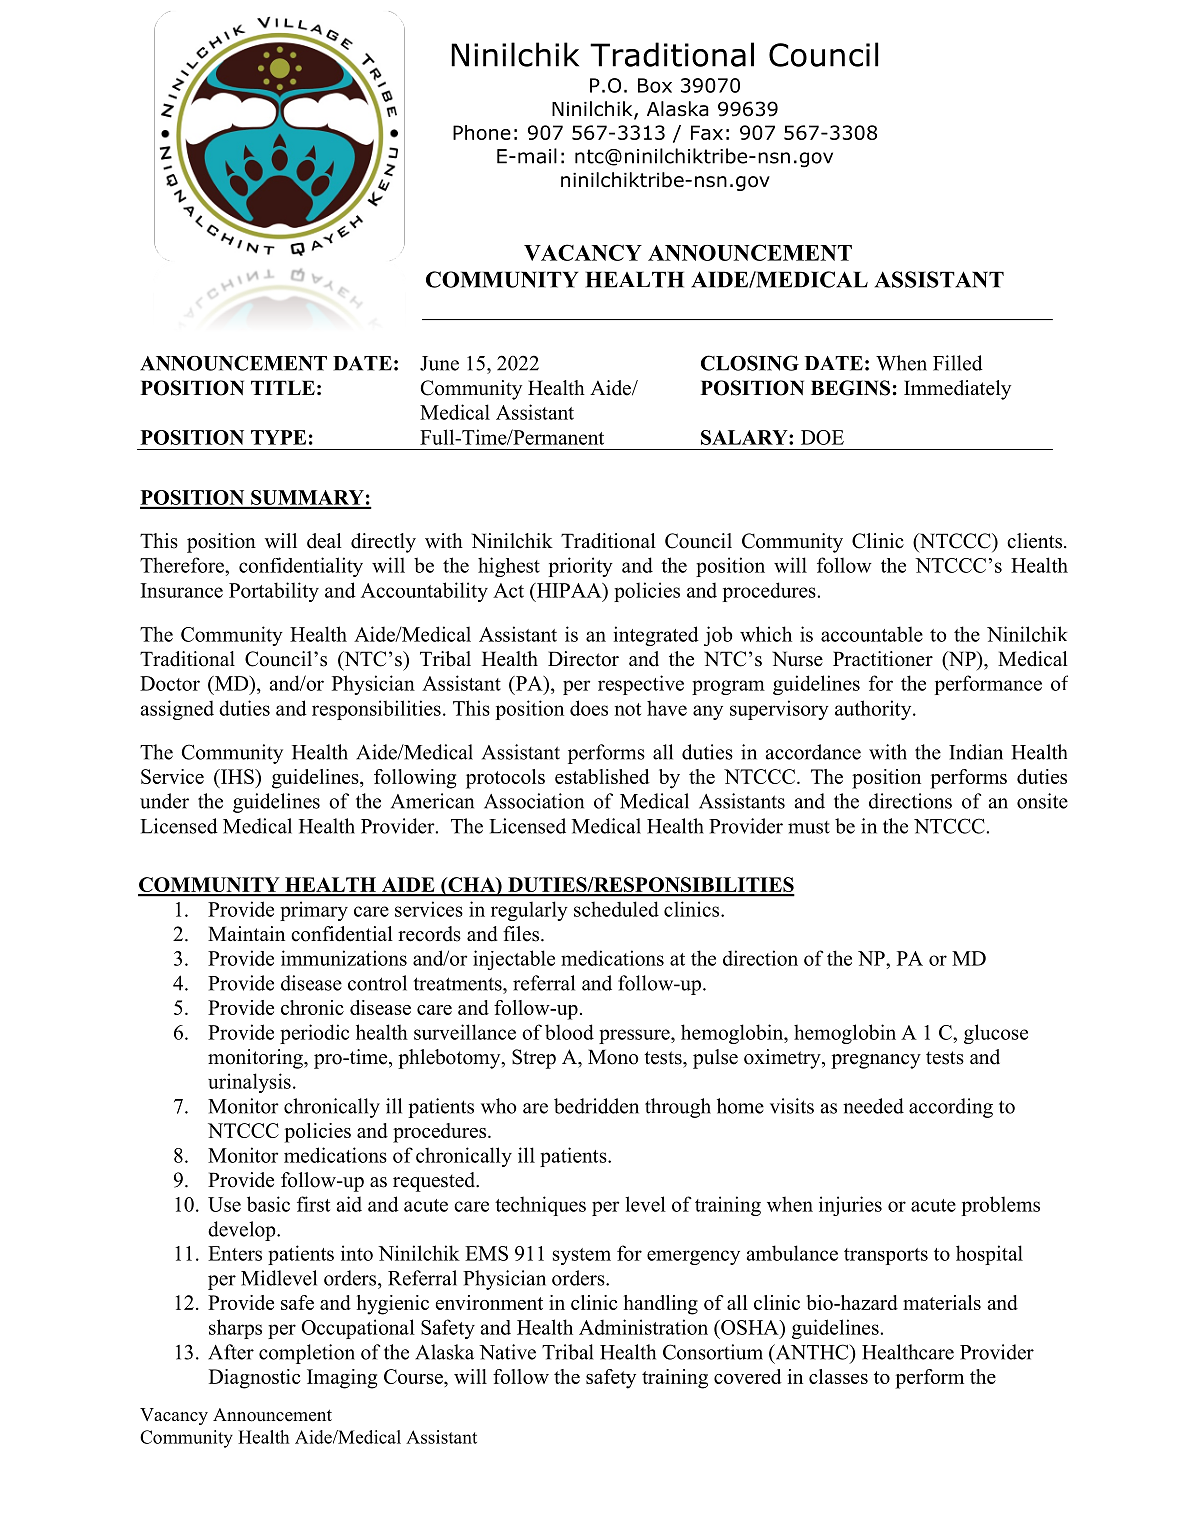 The width and height of the page is (1190, 1540). I want to click on Box, so click(655, 85).
